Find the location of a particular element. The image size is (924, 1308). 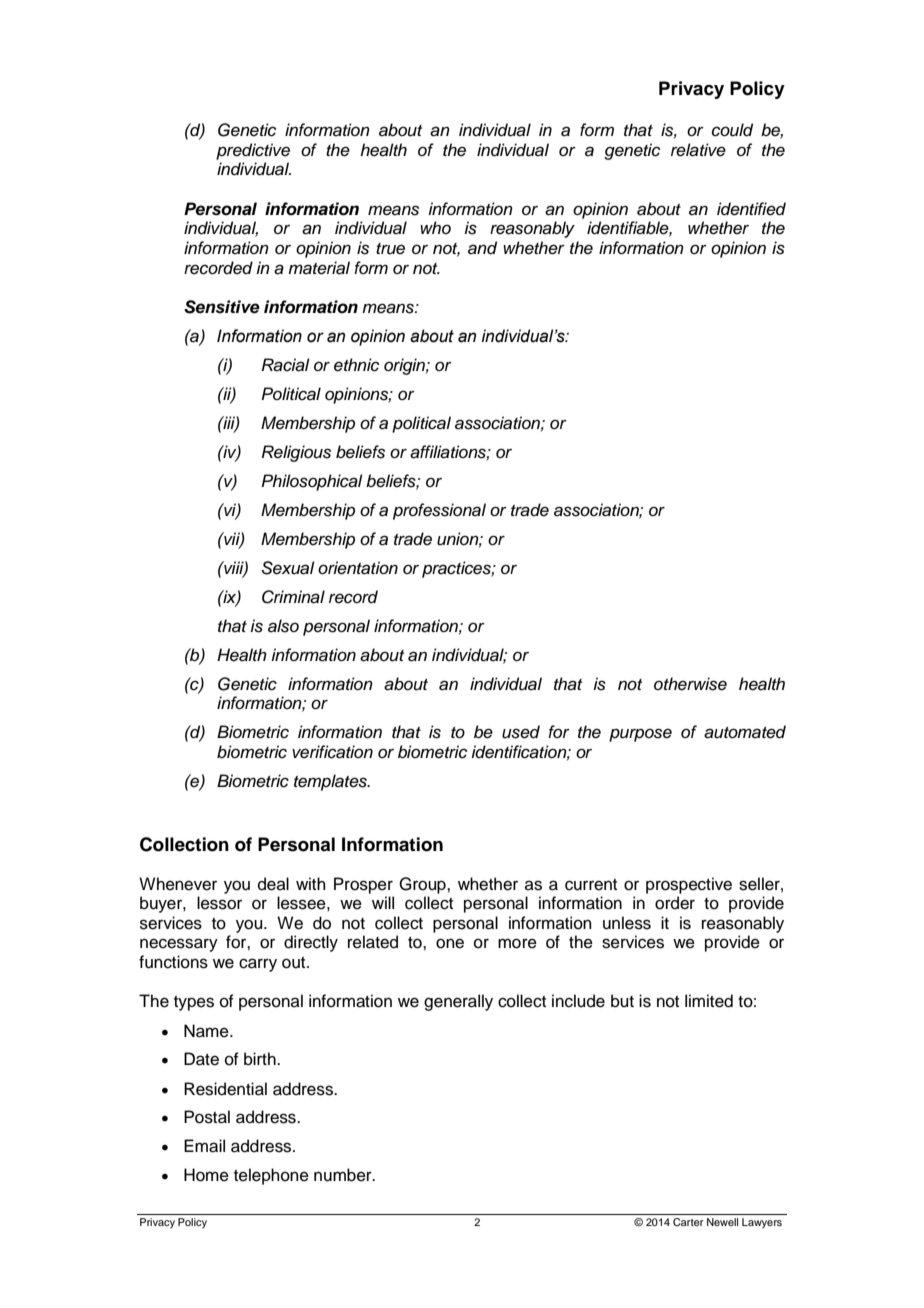

relative is located at coordinates (698, 150).
